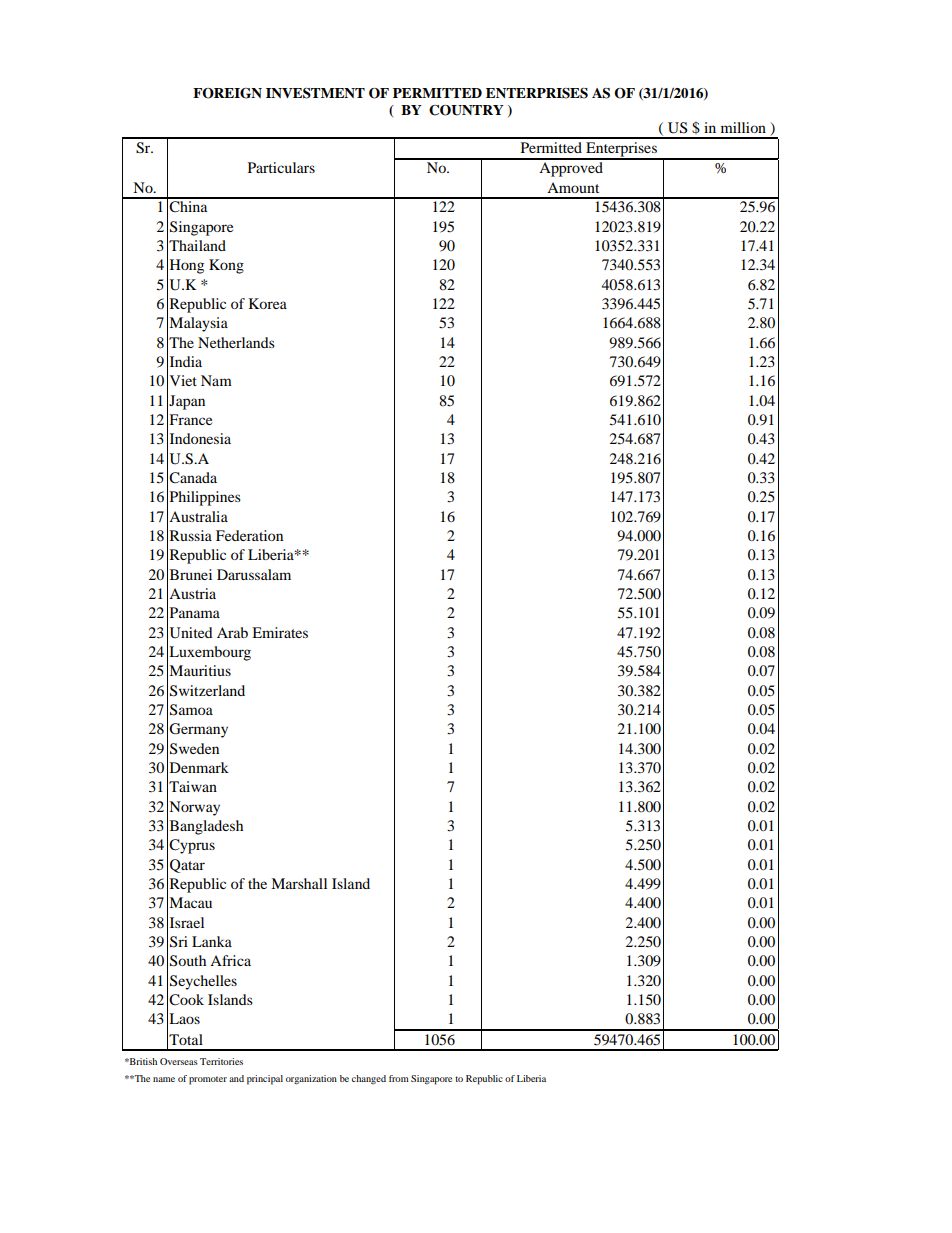 The image size is (952, 1233). What do you see at coordinates (573, 187) in the screenshot?
I see `Amount` at bounding box center [573, 187].
